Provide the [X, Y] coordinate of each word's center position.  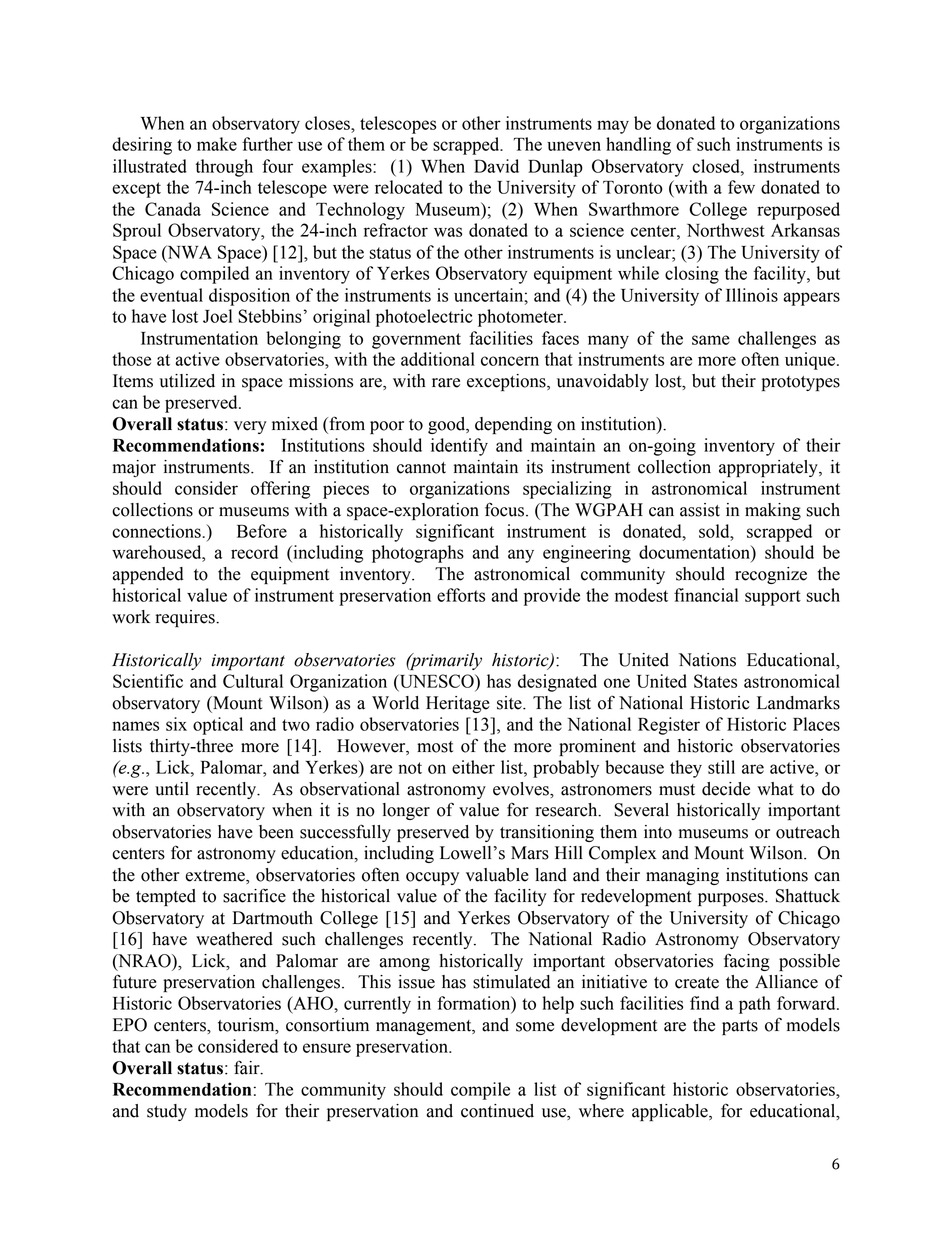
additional [438, 359]
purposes [732, 899]
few [741, 187]
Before [262, 531]
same [711, 340]
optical [218, 726]
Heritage [458, 704]
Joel [217, 316]
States [715, 681]
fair [248, 1068]
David [496, 166]
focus [506, 509]
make [217, 144]
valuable [497, 875]
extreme [216, 877]
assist [700, 510]
